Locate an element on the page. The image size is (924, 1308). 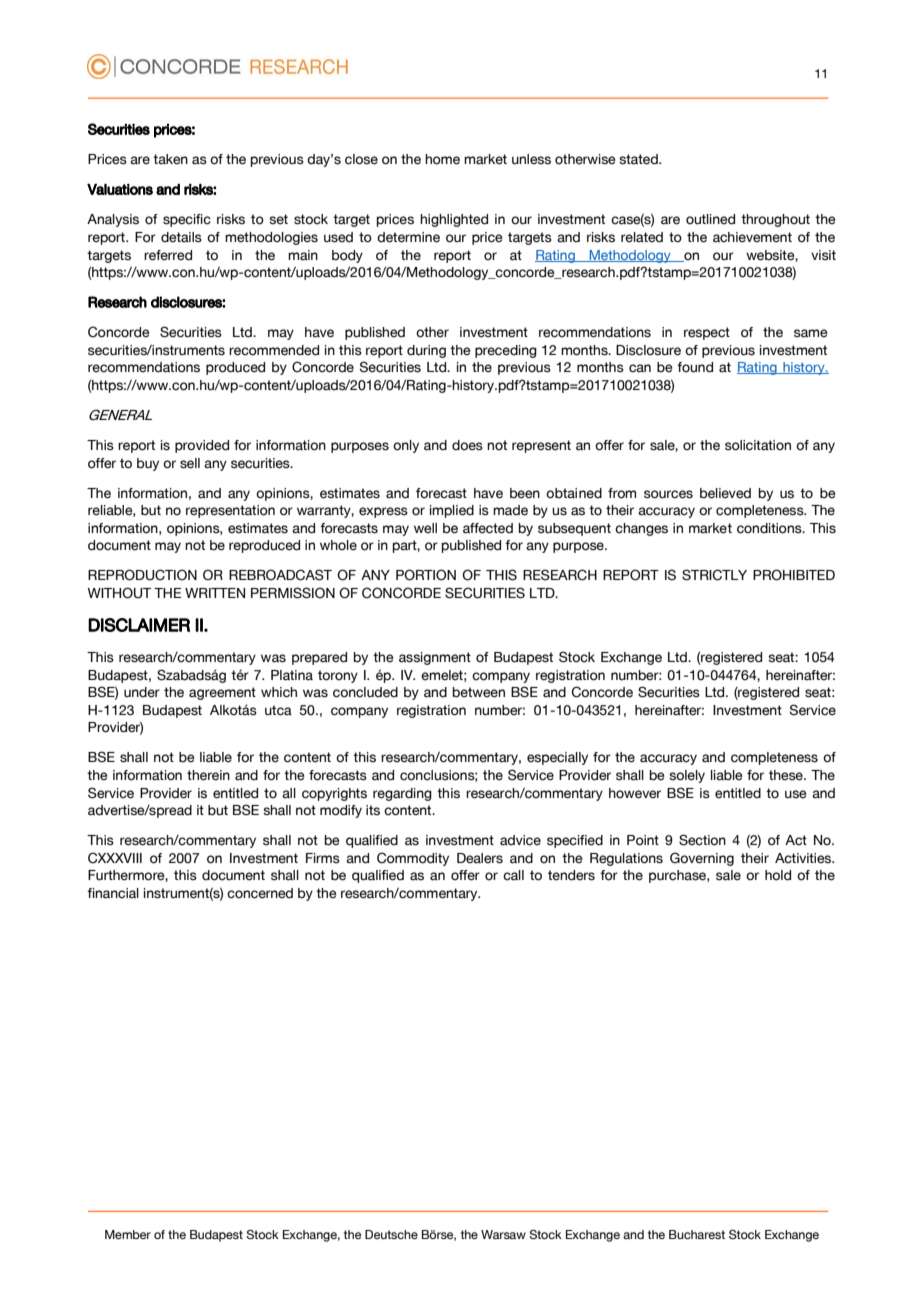
specific is located at coordinates (187, 220).
